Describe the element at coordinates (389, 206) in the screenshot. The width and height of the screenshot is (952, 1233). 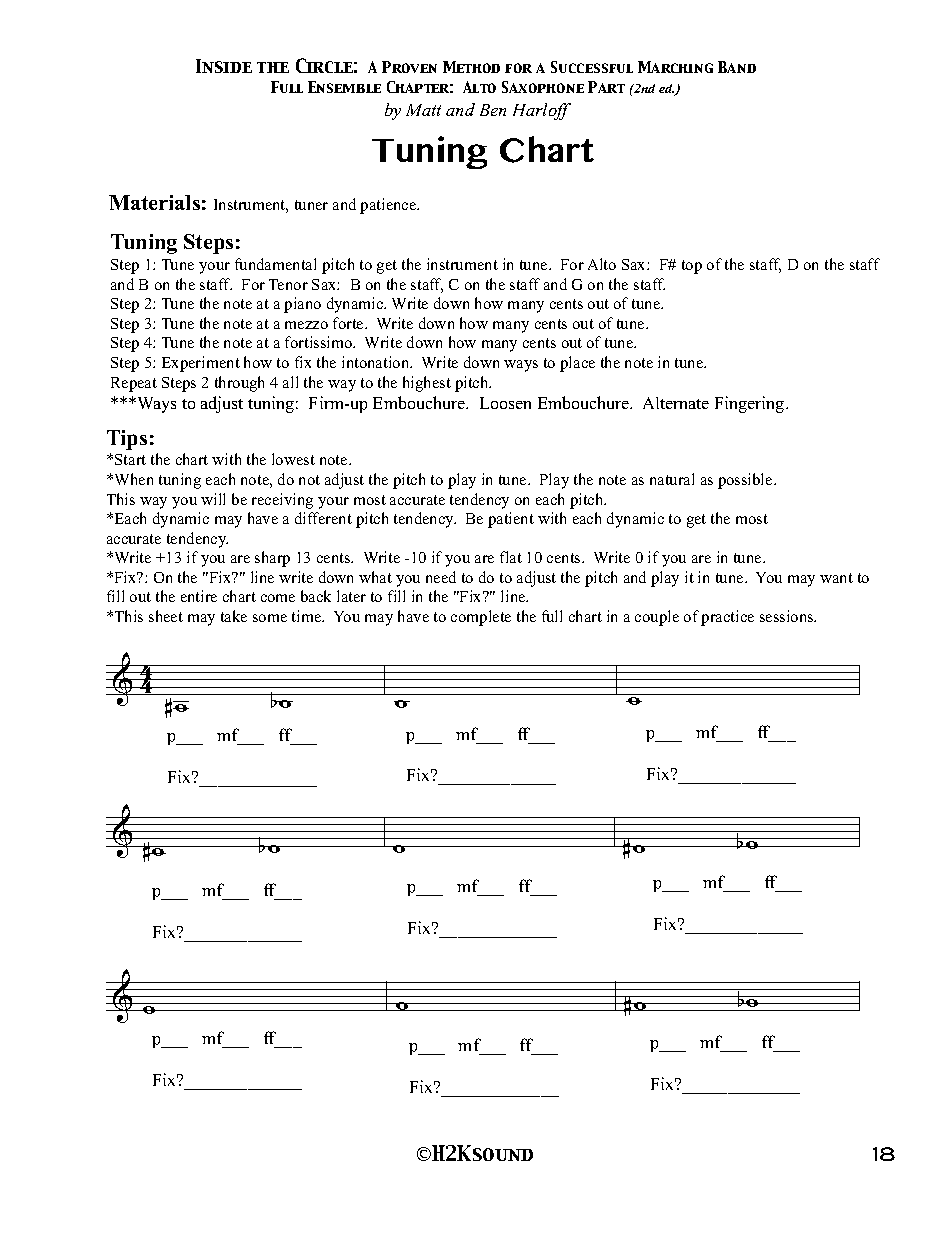
I see `patience` at that location.
